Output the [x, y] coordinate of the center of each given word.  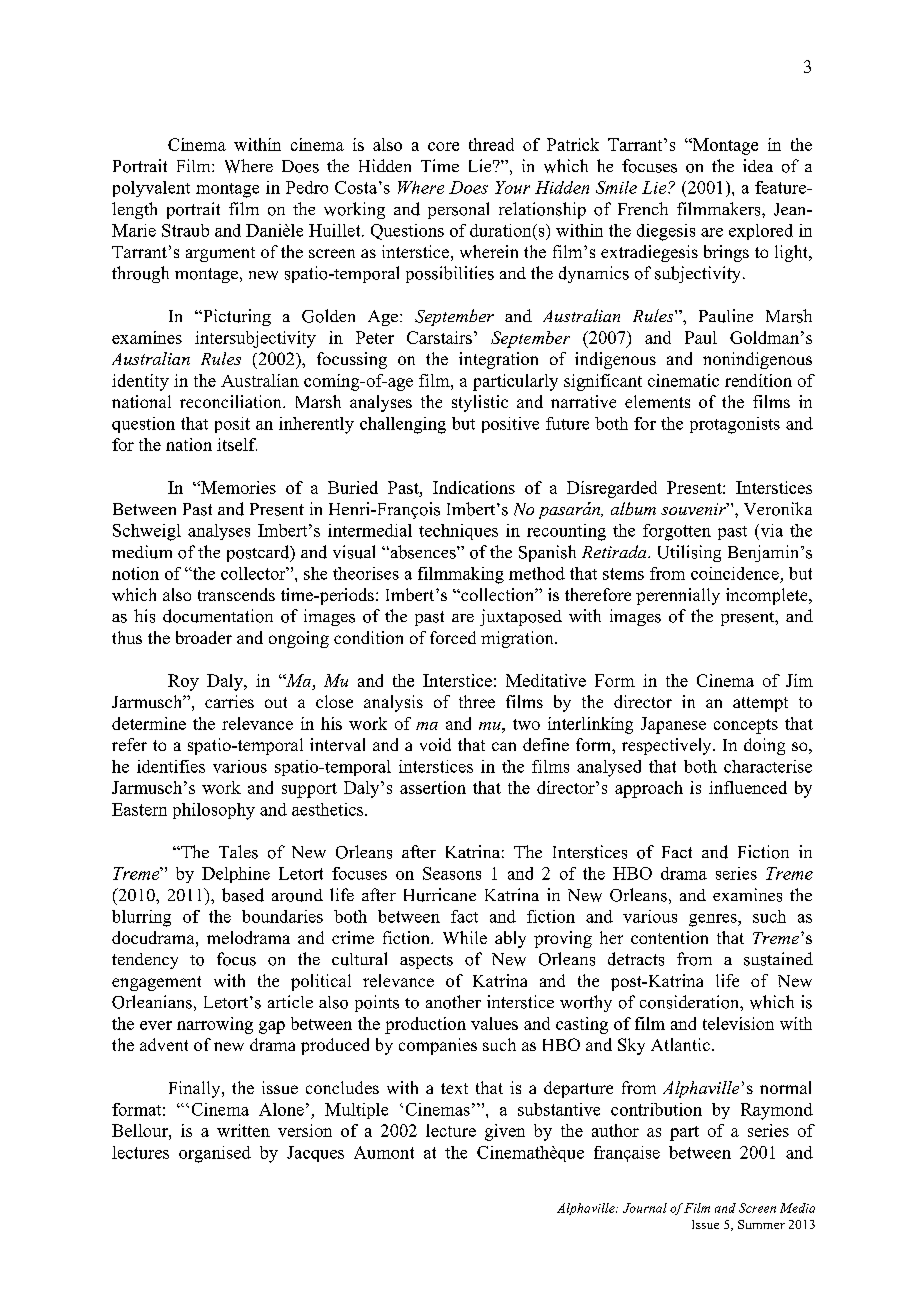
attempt [760, 704]
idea [758, 165]
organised [215, 1154]
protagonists [735, 425]
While [465, 937]
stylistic [480, 403]
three [477, 701]
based [243, 895]
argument [220, 254]
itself [237, 444]
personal [458, 210]
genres [714, 920]
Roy [183, 682]
